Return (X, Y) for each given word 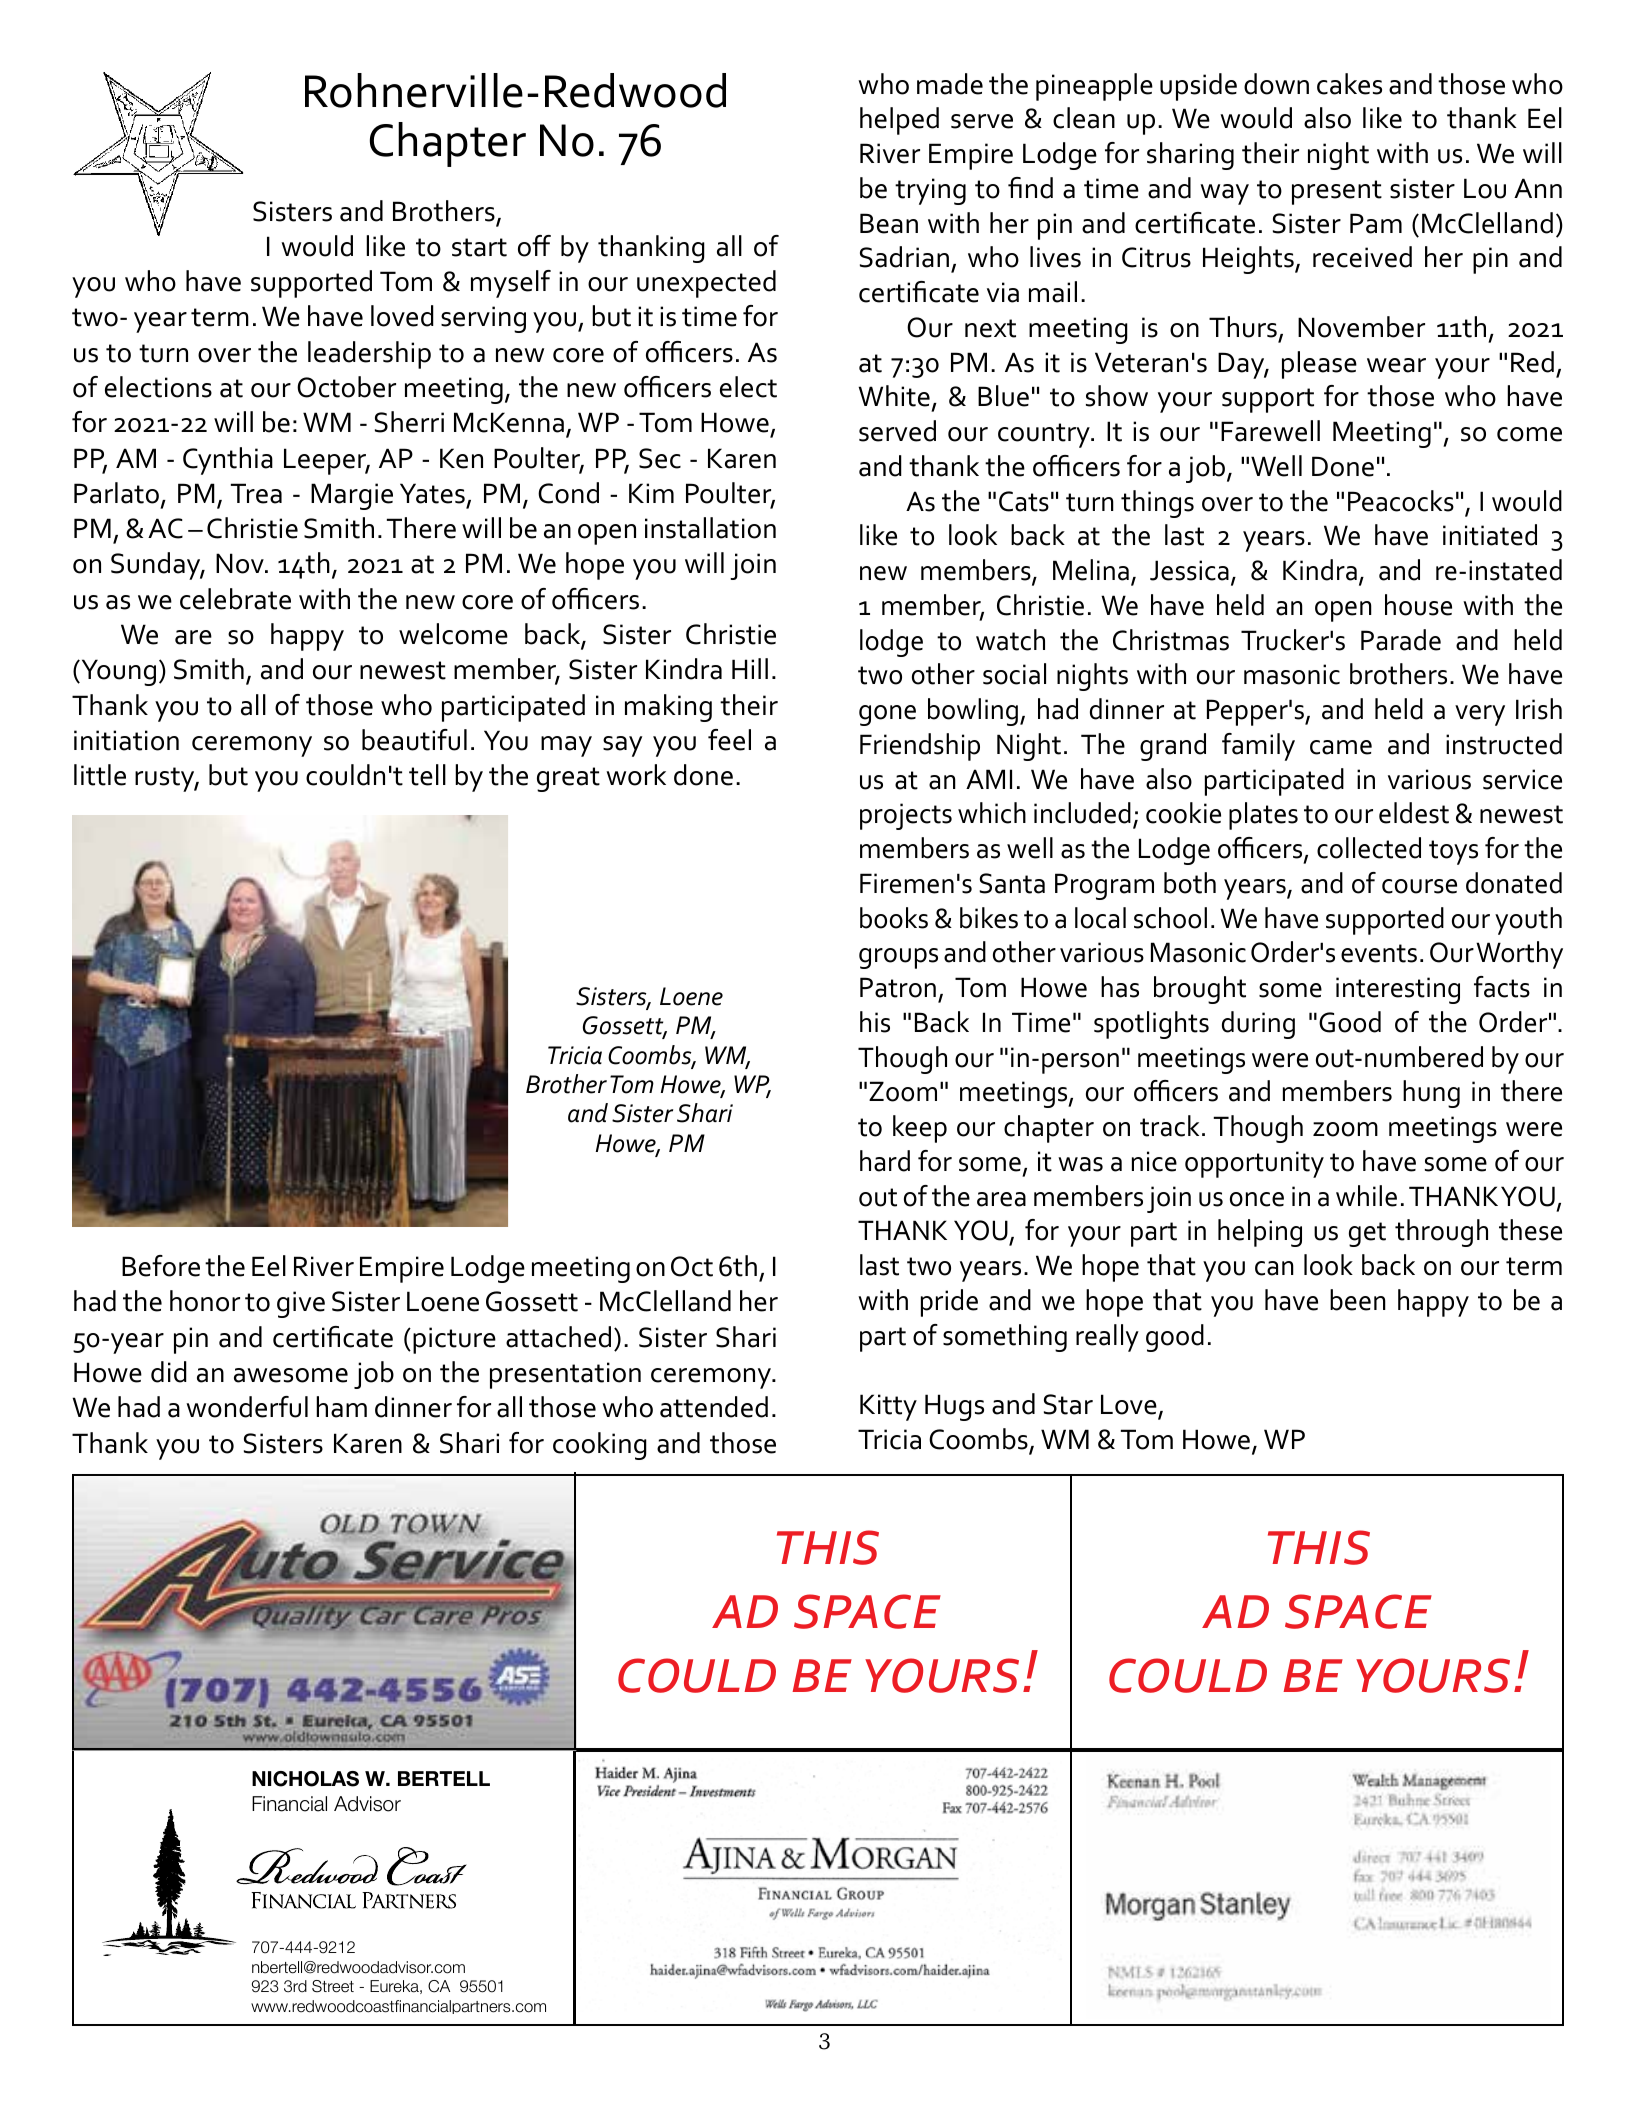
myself (511, 284)
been (1358, 1300)
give (301, 1304)
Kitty (888, 1407)
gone (887, 715)
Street (333, 1986)
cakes (1349, 84)
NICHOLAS (305, 1779)
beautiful (414, 740)
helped (899, 121)
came (1341, 747)
